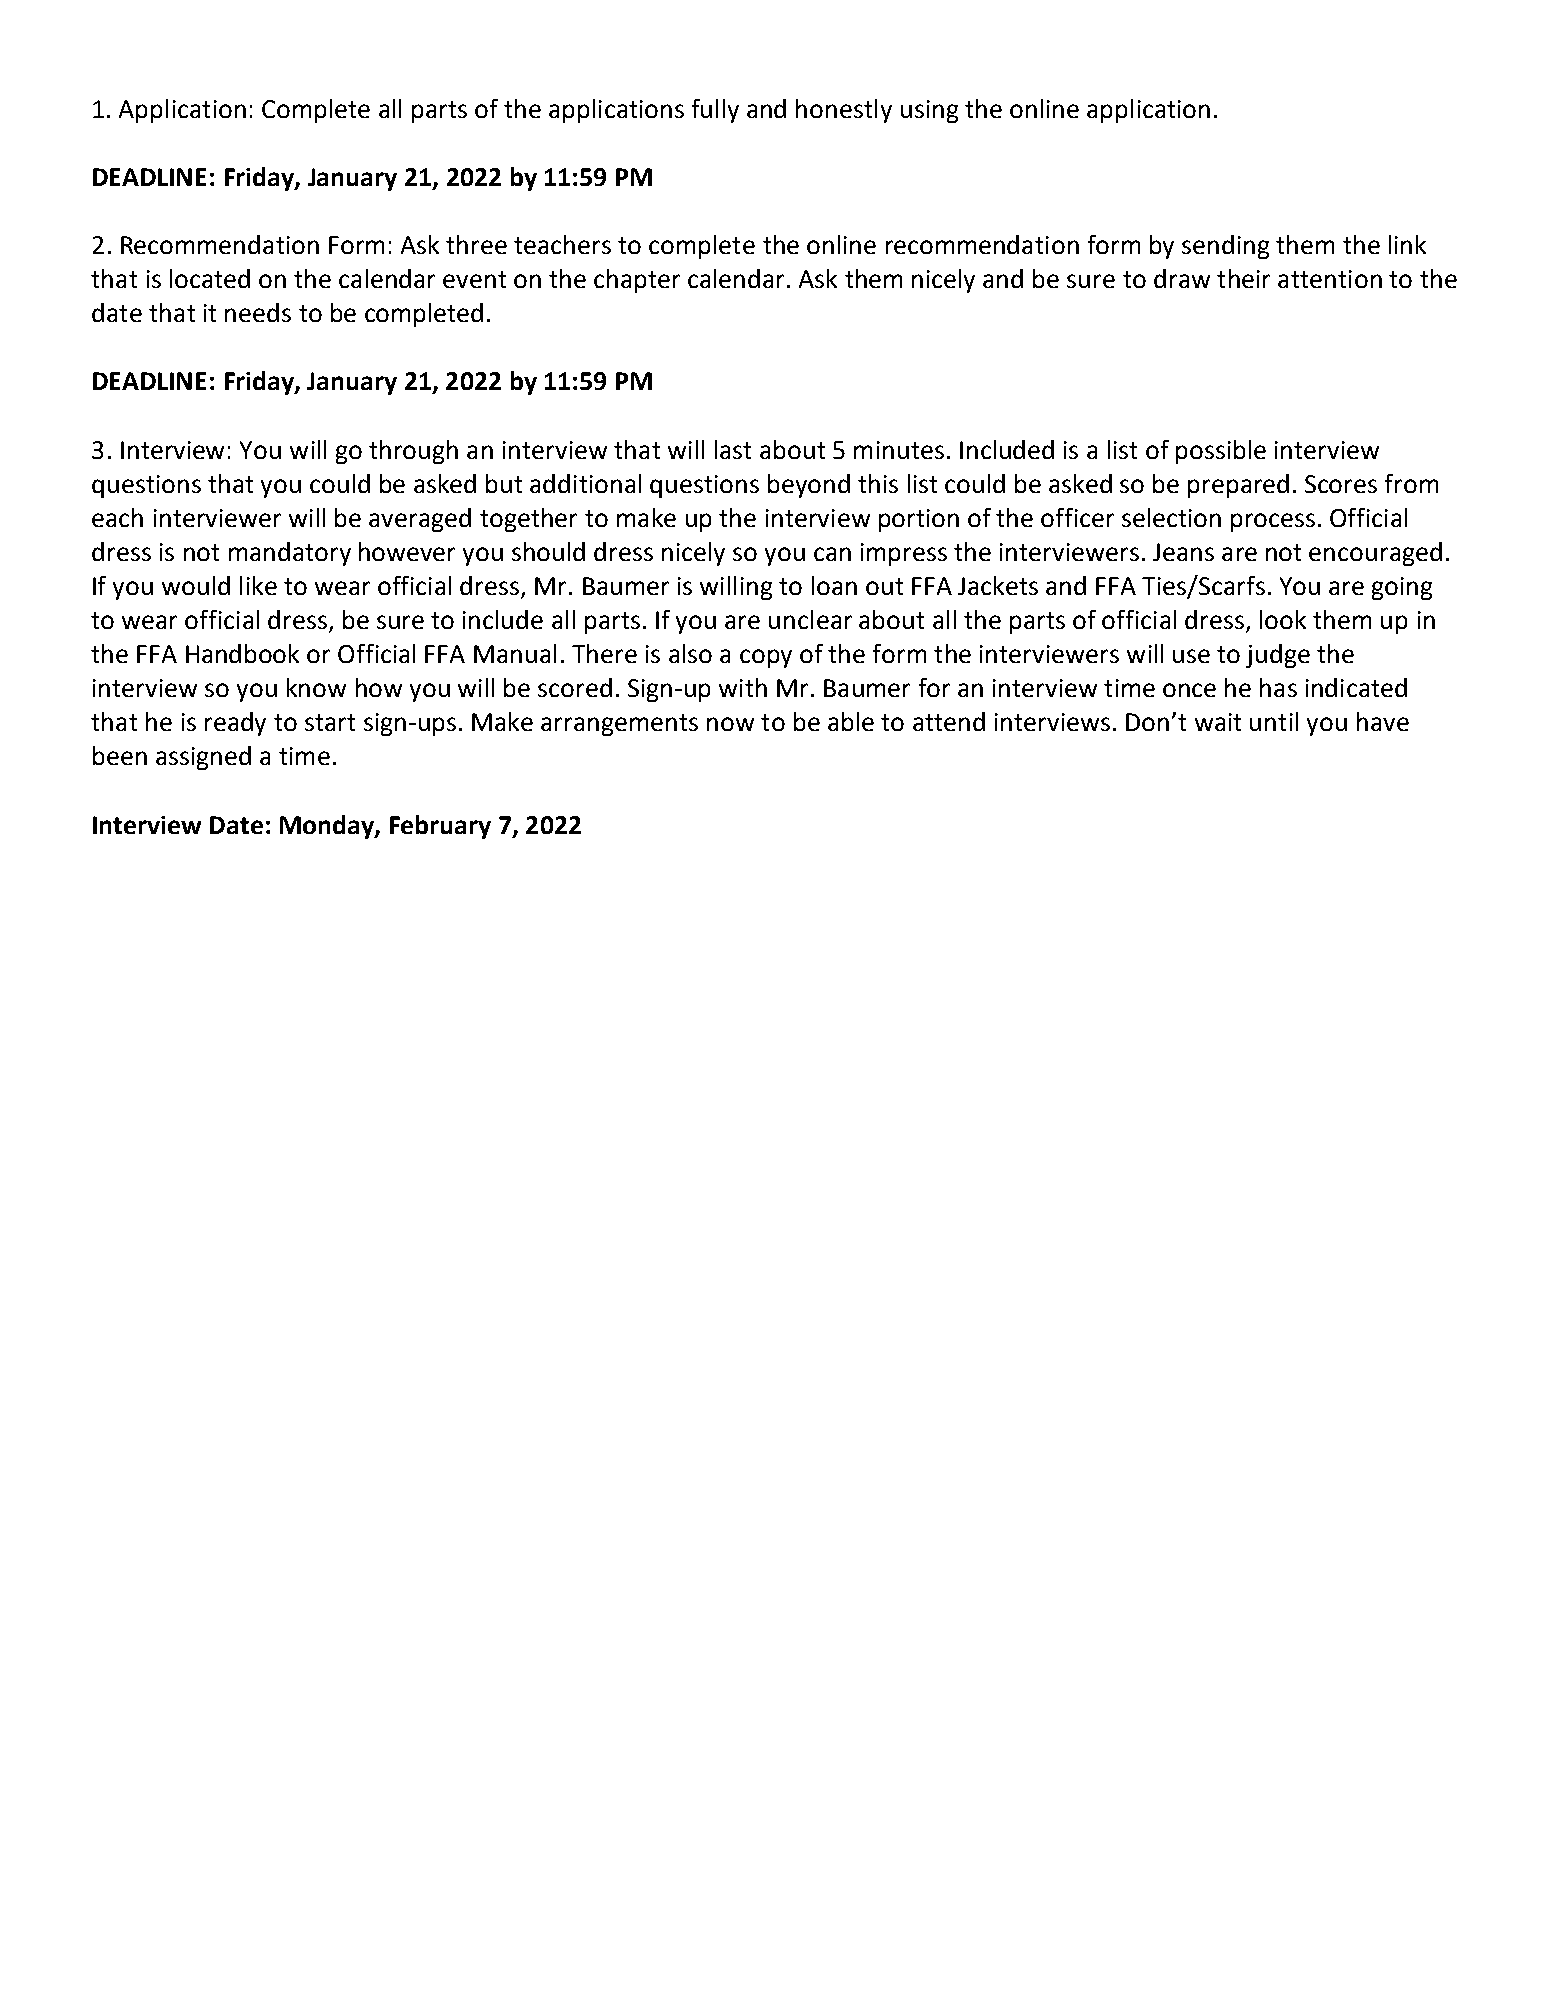  Describe the element at coordinates (637, 281) in the screenshot. I see `chapter` at that location.
